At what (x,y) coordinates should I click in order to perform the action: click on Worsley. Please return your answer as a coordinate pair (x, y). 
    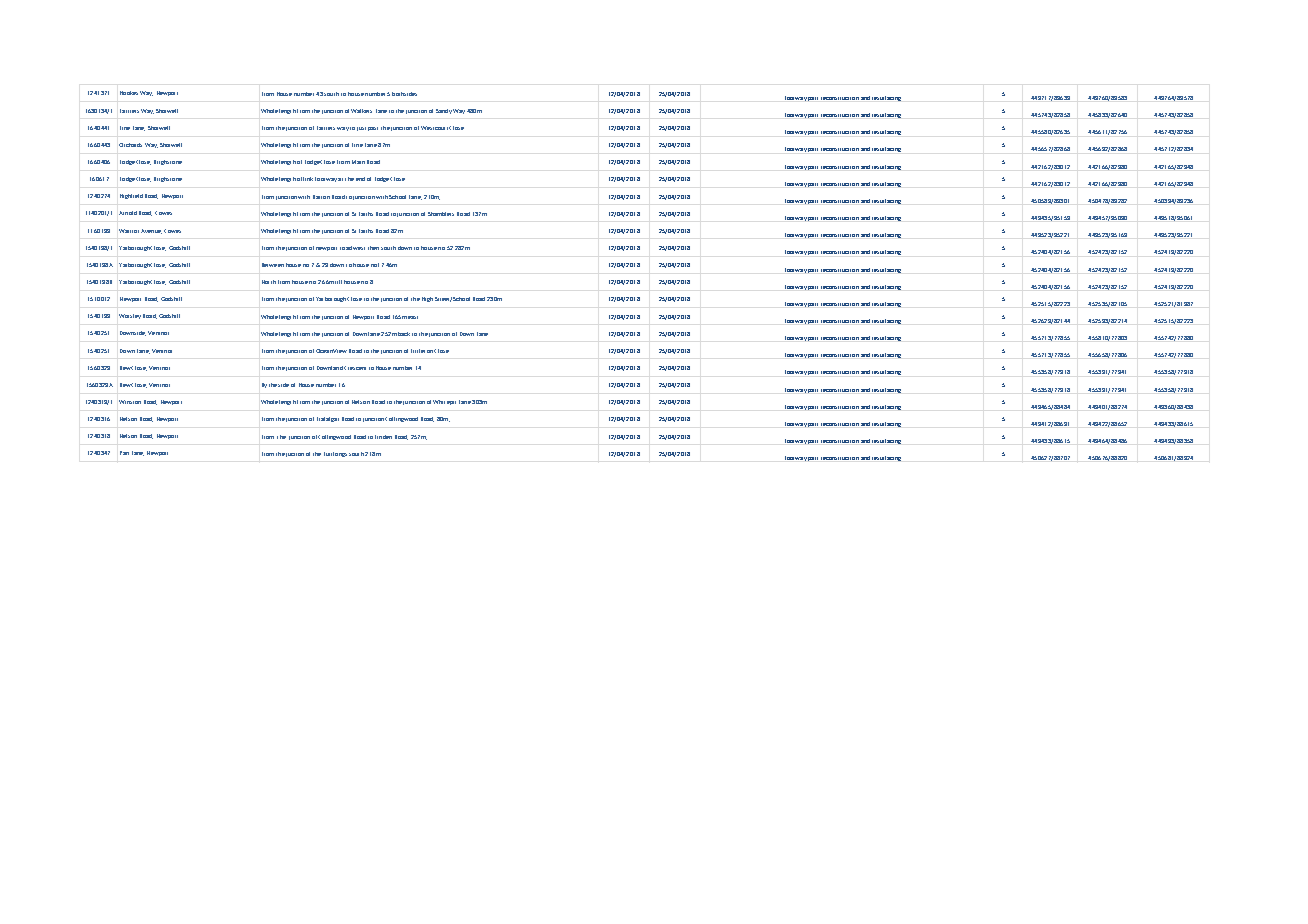
    Looking at the image, I should click on (130, 316).
